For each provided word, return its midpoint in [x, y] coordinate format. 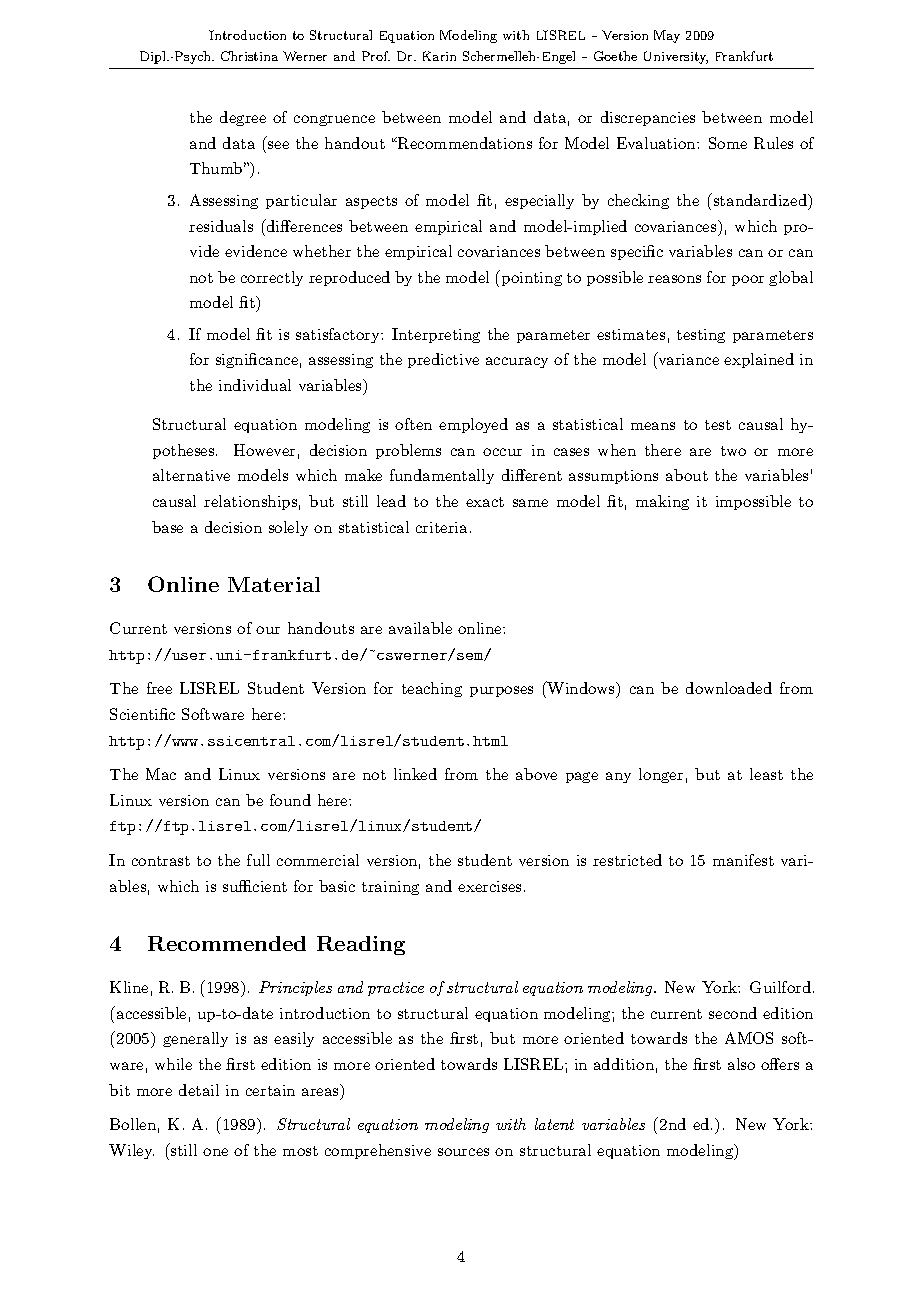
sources [463, 1152]
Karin [439, 56]
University [676, 57]
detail [199, 1090]
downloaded [729, 688]
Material [274, 584]
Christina [249, 56]
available [420, 628]
